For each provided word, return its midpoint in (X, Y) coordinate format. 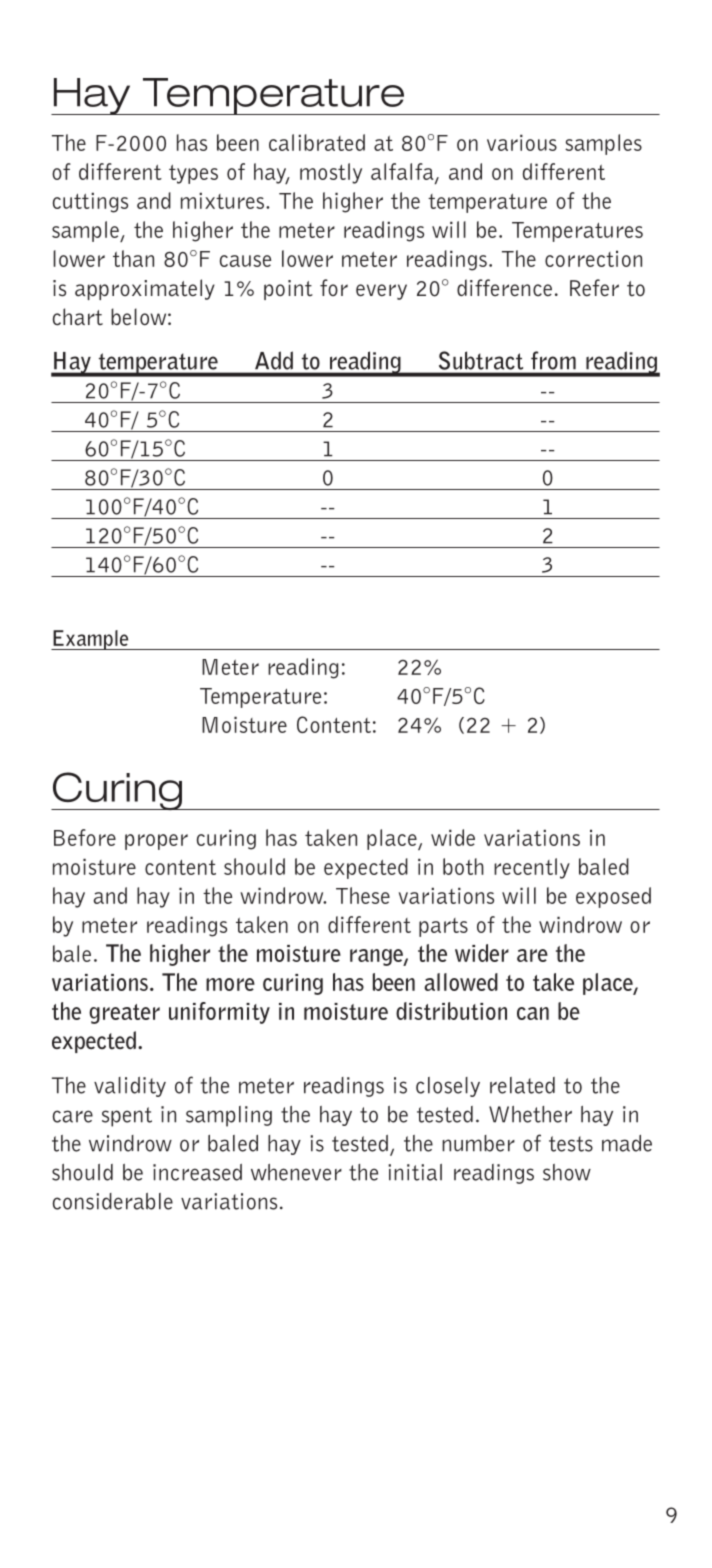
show (567, 1172)
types (193, 174)
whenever (296, 1172)
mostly (331, 173)
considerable (113, 1201)
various (522, 142)
